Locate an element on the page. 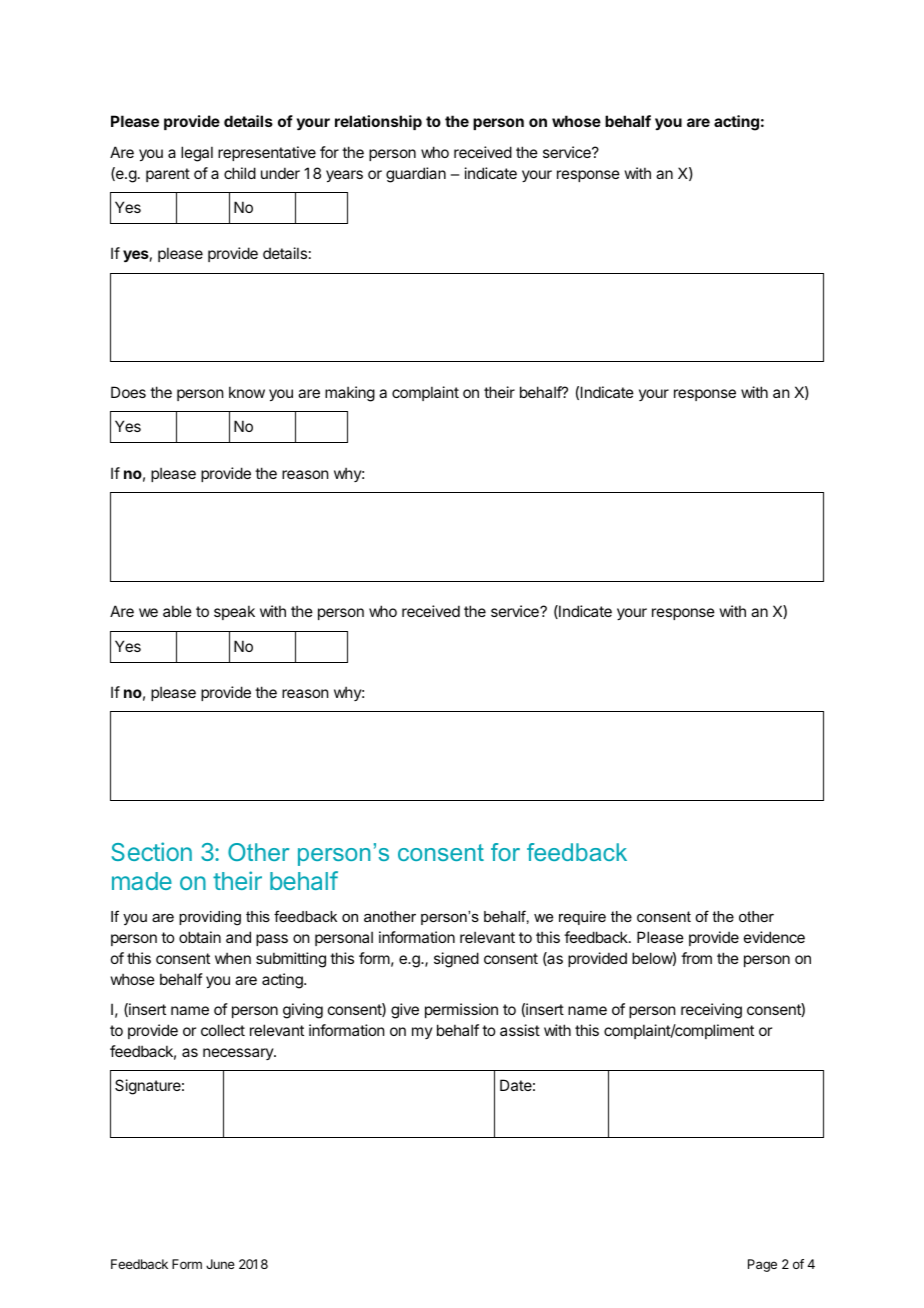 Image resolution: width=924 pixels, height=1308 pixels. June is located at coordinates (220, 1264).
